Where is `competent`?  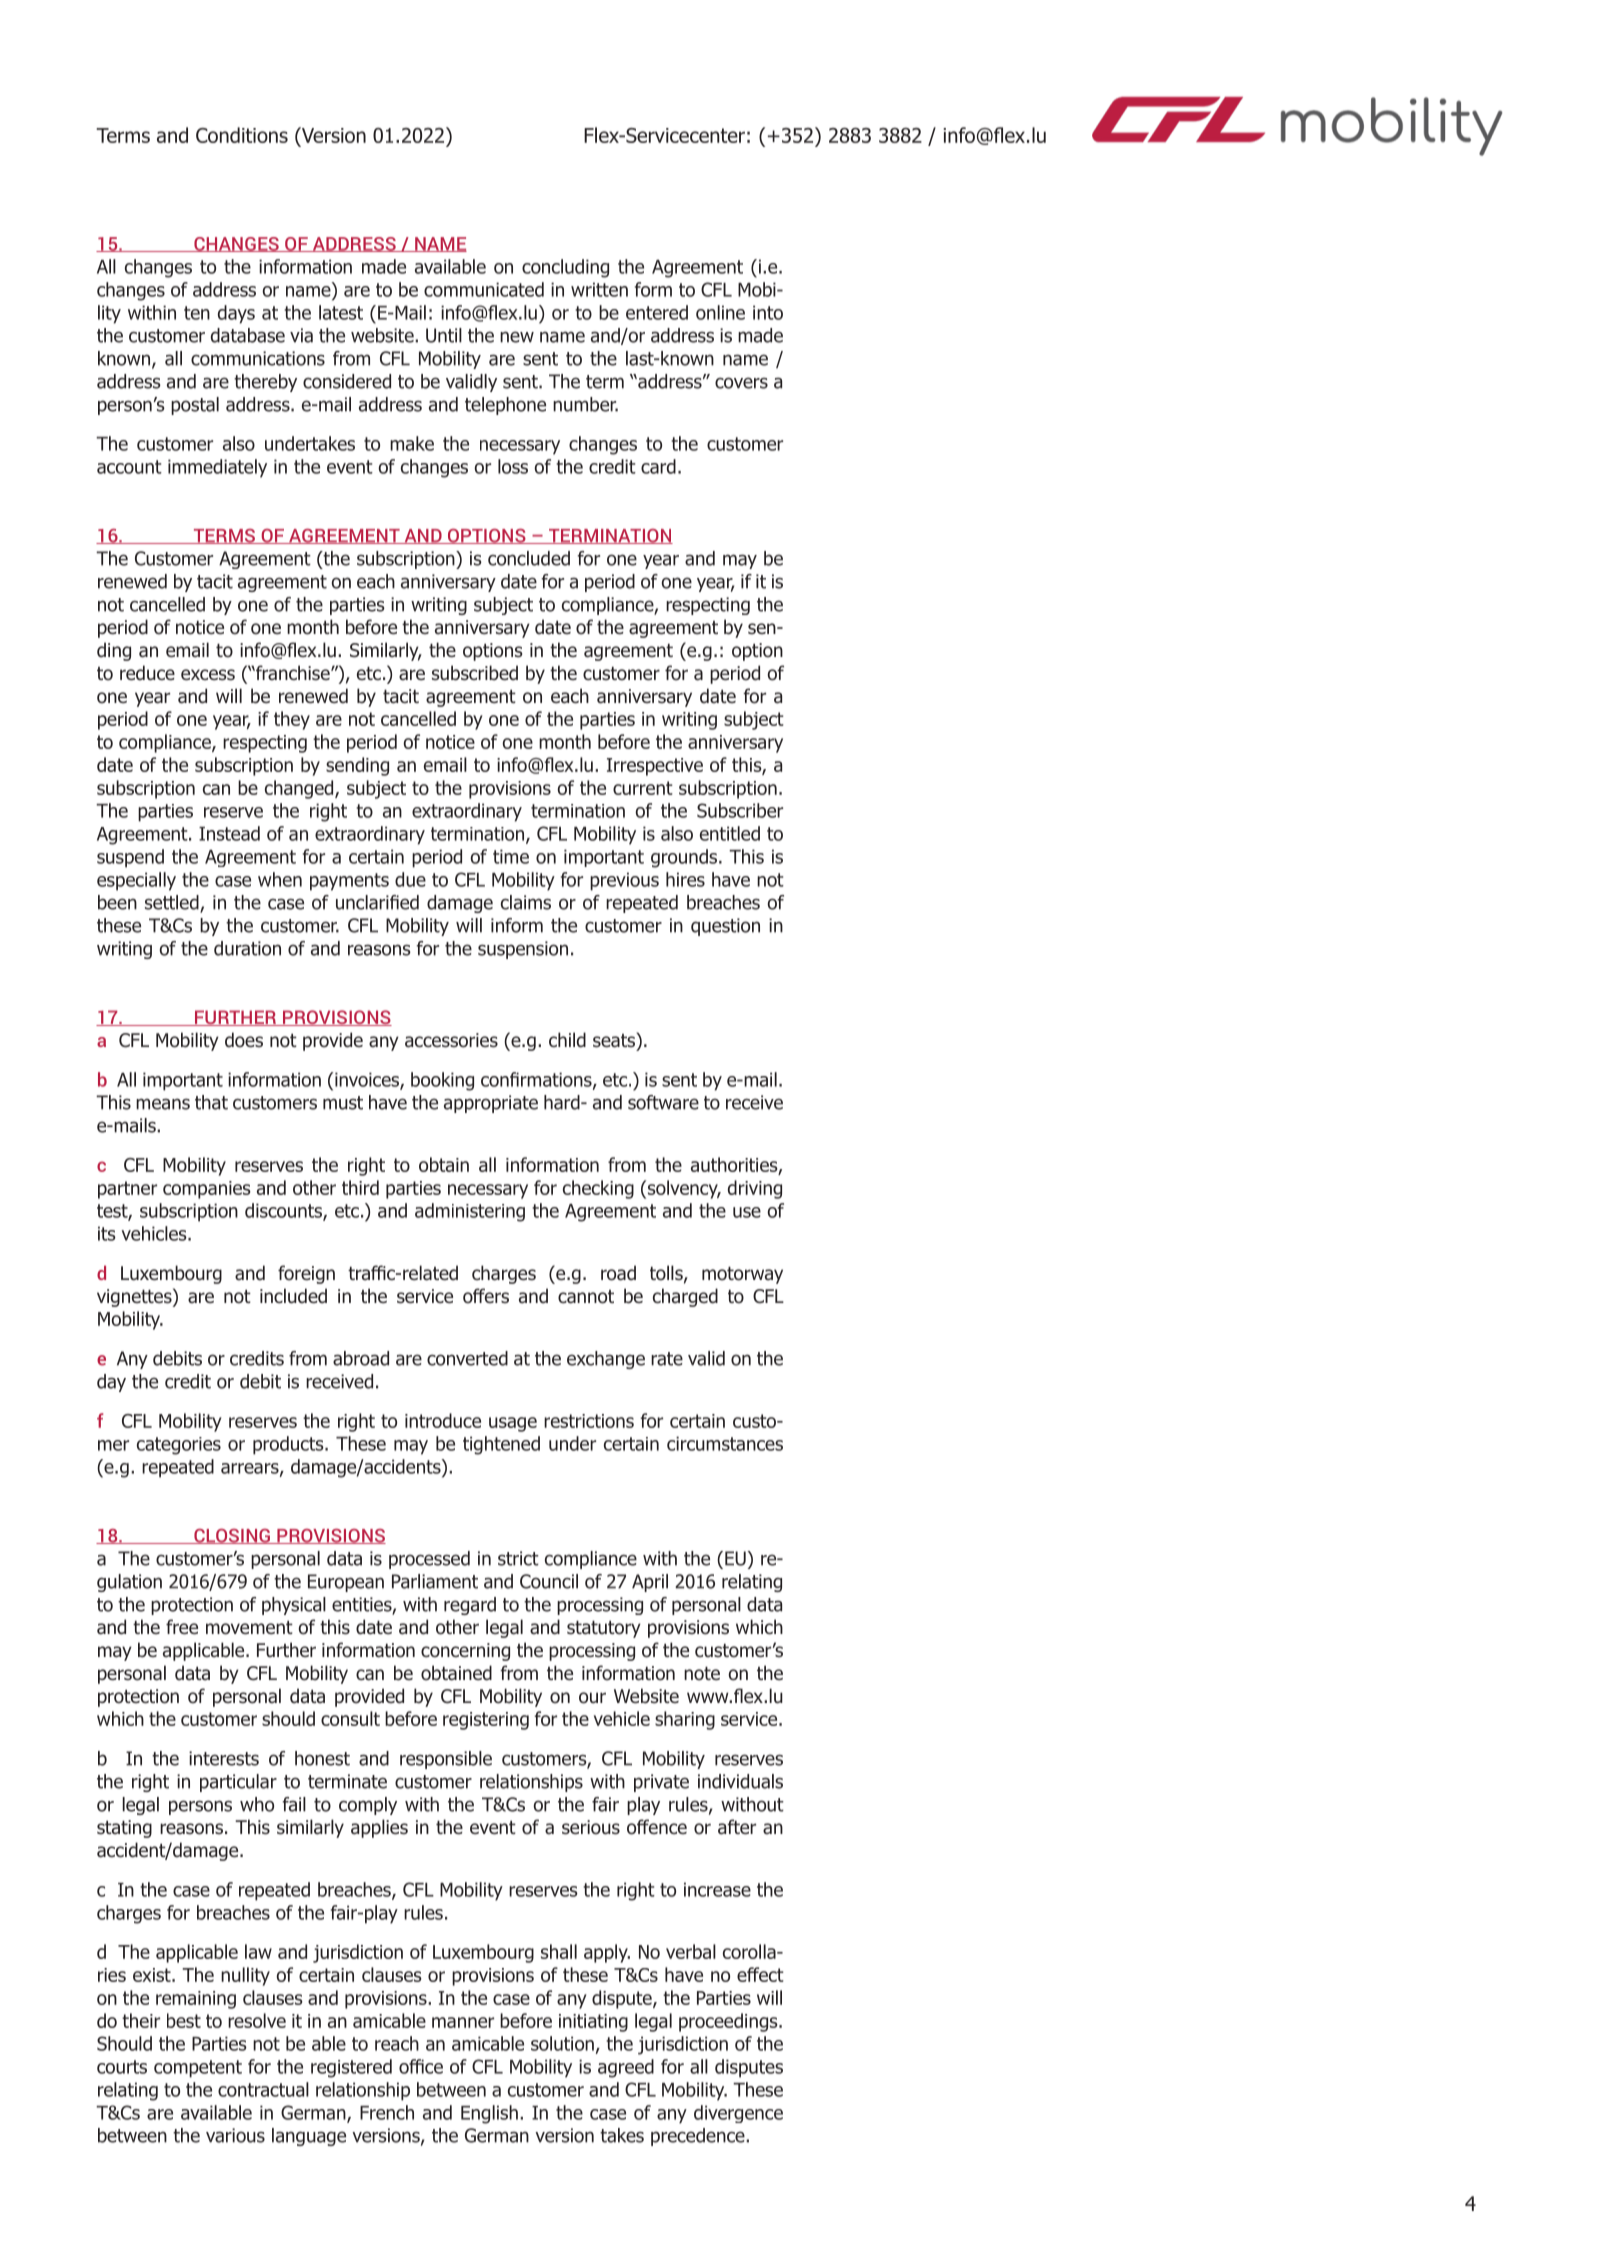 competent is located at coordinates (198, 2069).
